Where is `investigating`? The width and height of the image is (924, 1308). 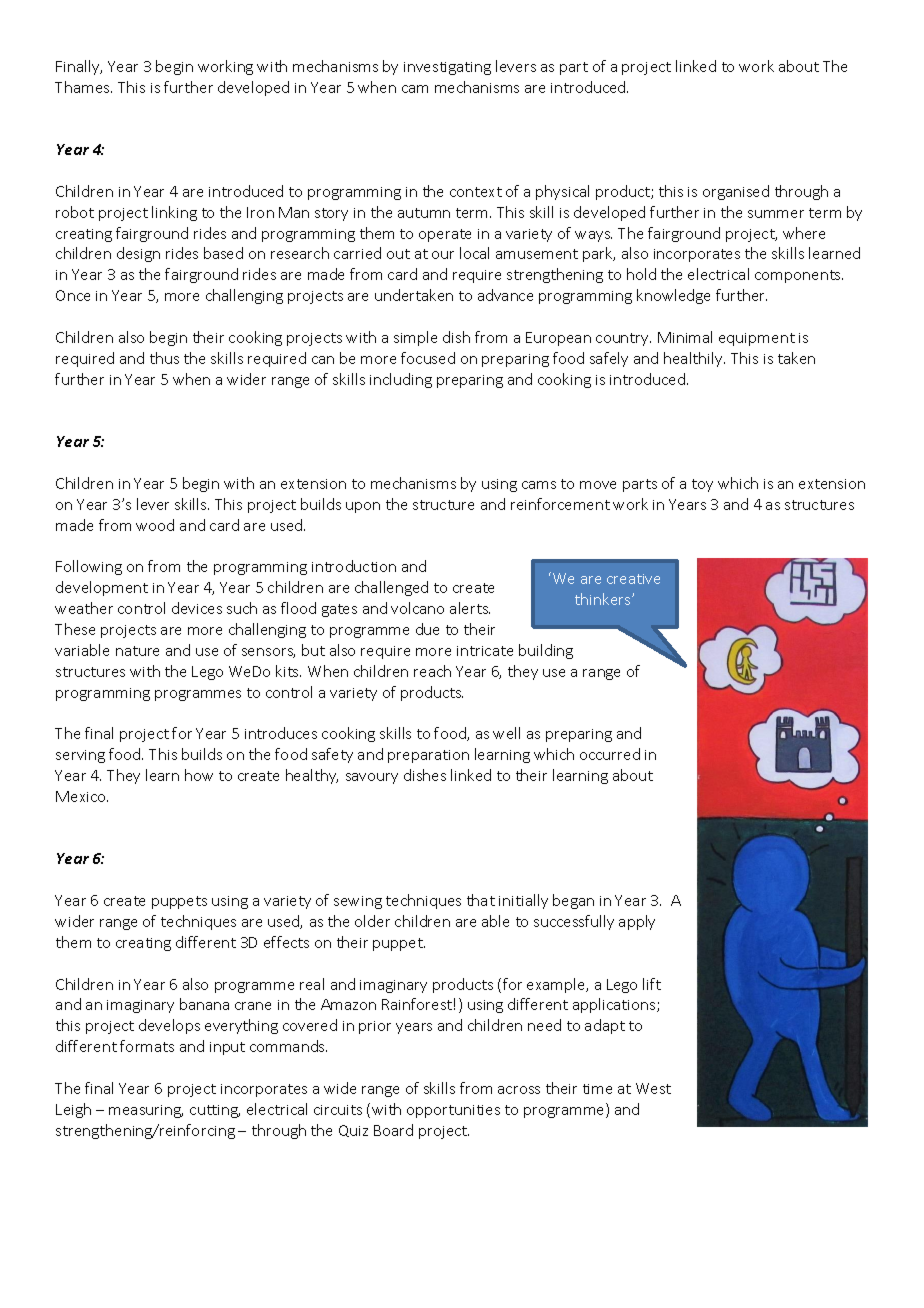 investigating is located at coordinates (447, 68).
